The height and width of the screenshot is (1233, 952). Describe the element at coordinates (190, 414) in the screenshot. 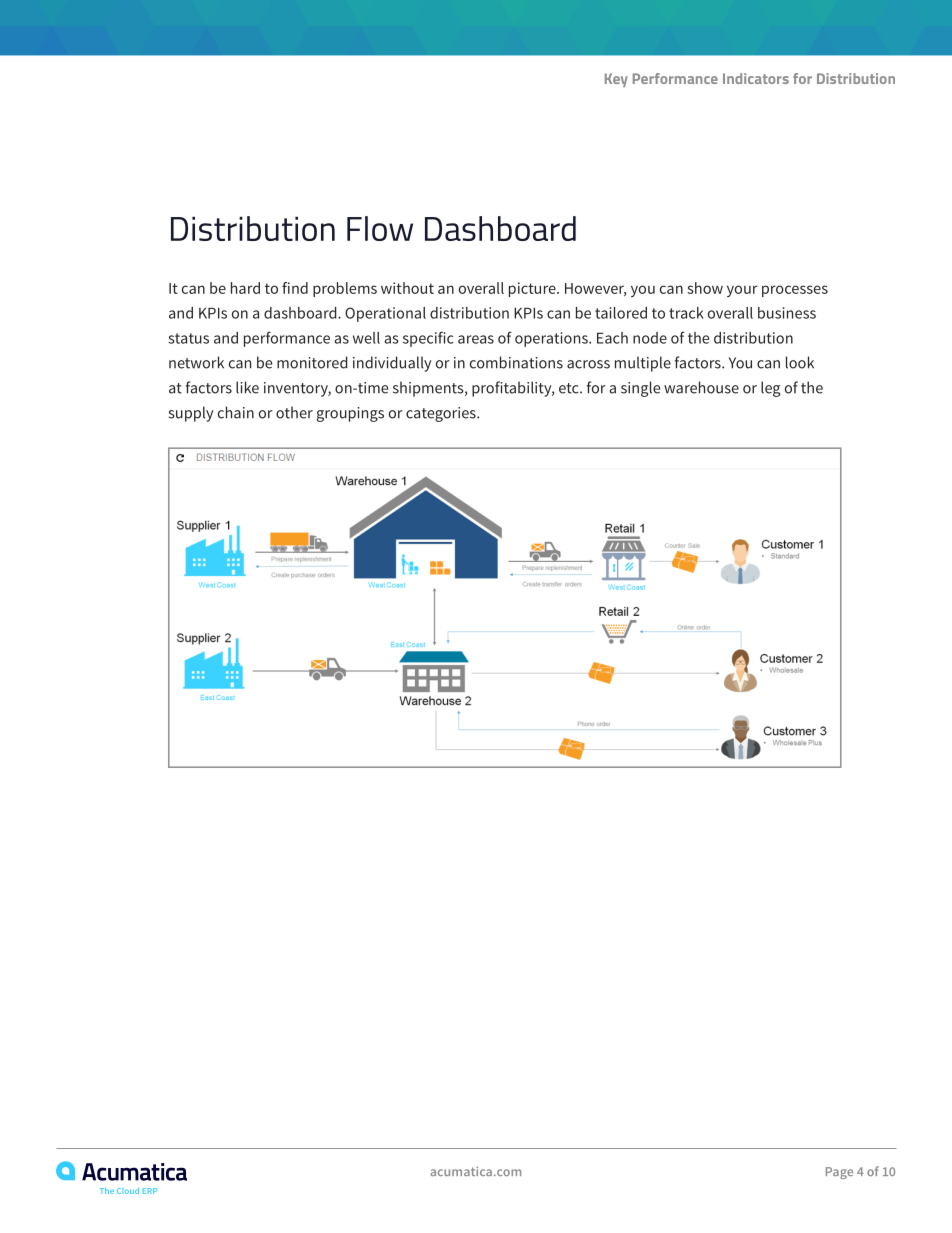

I see `supply` at that location.
